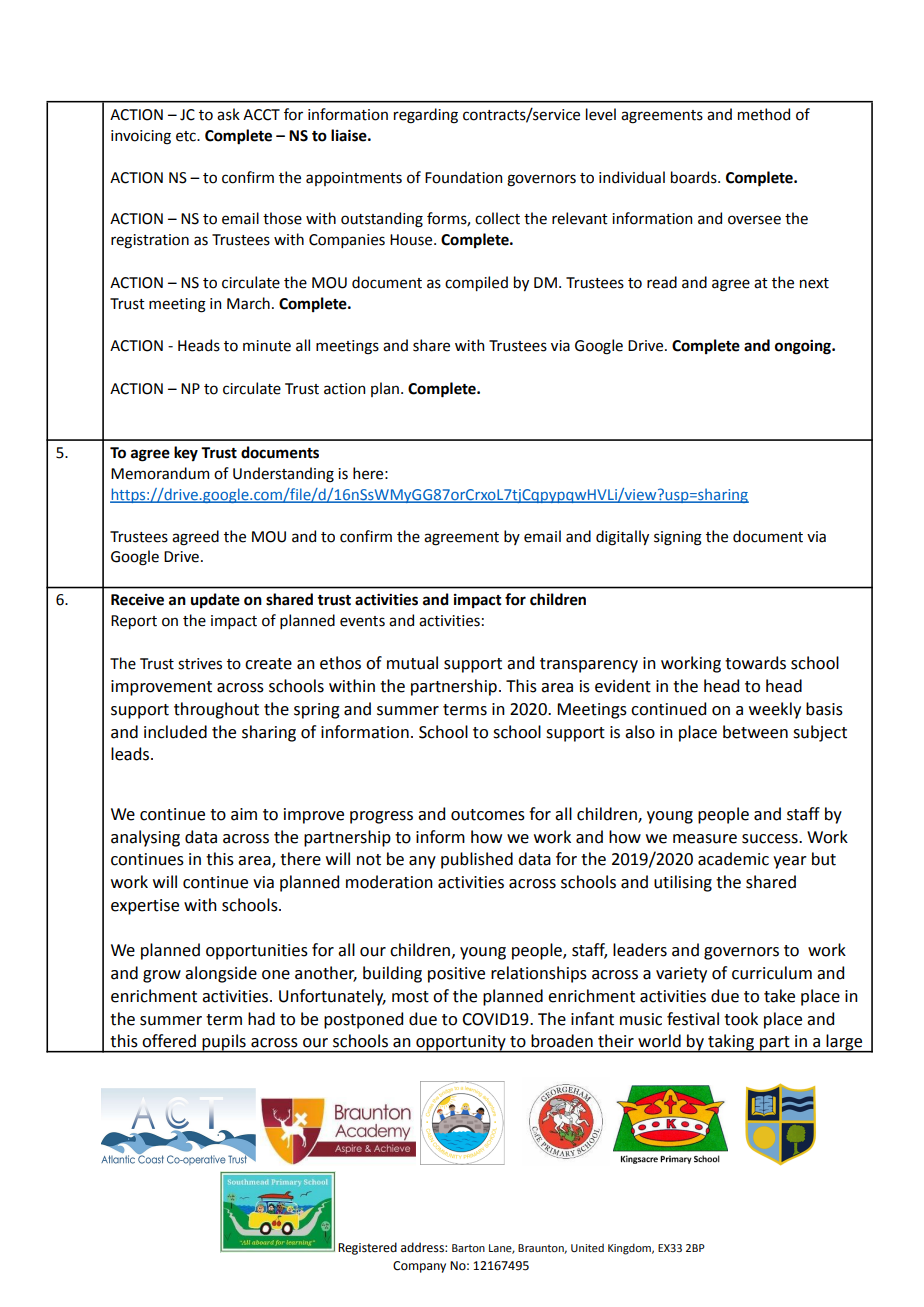 The width and height of the page is (924, 1307). Describe the element at coordinates (804, 347) in the page. I see `ongoing` at that location.
